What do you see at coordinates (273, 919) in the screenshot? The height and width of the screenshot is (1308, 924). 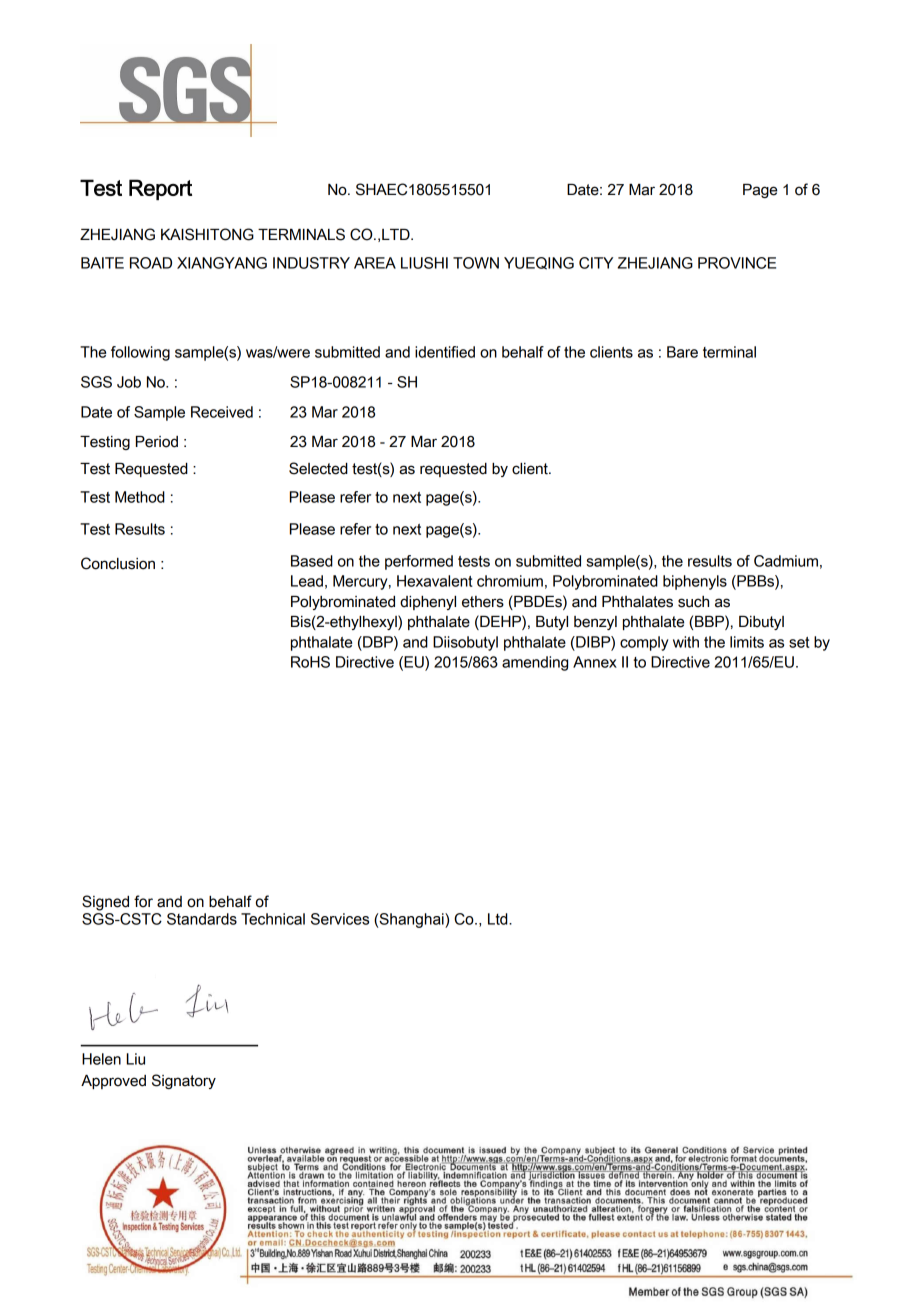 I see `Technical` at bounding box center [273, 919].
